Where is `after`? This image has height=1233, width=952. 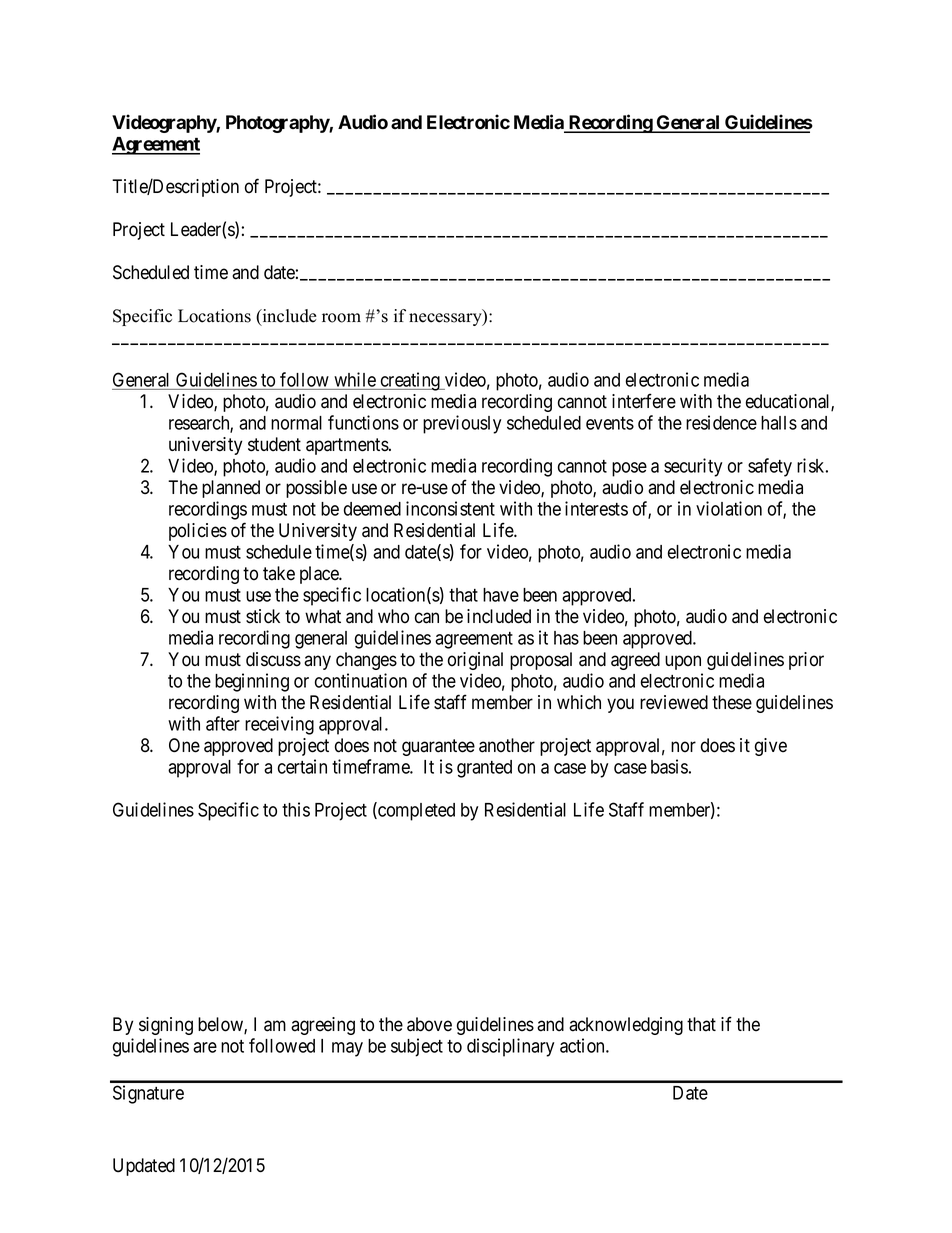
after is located at coordinates (223, 723).
